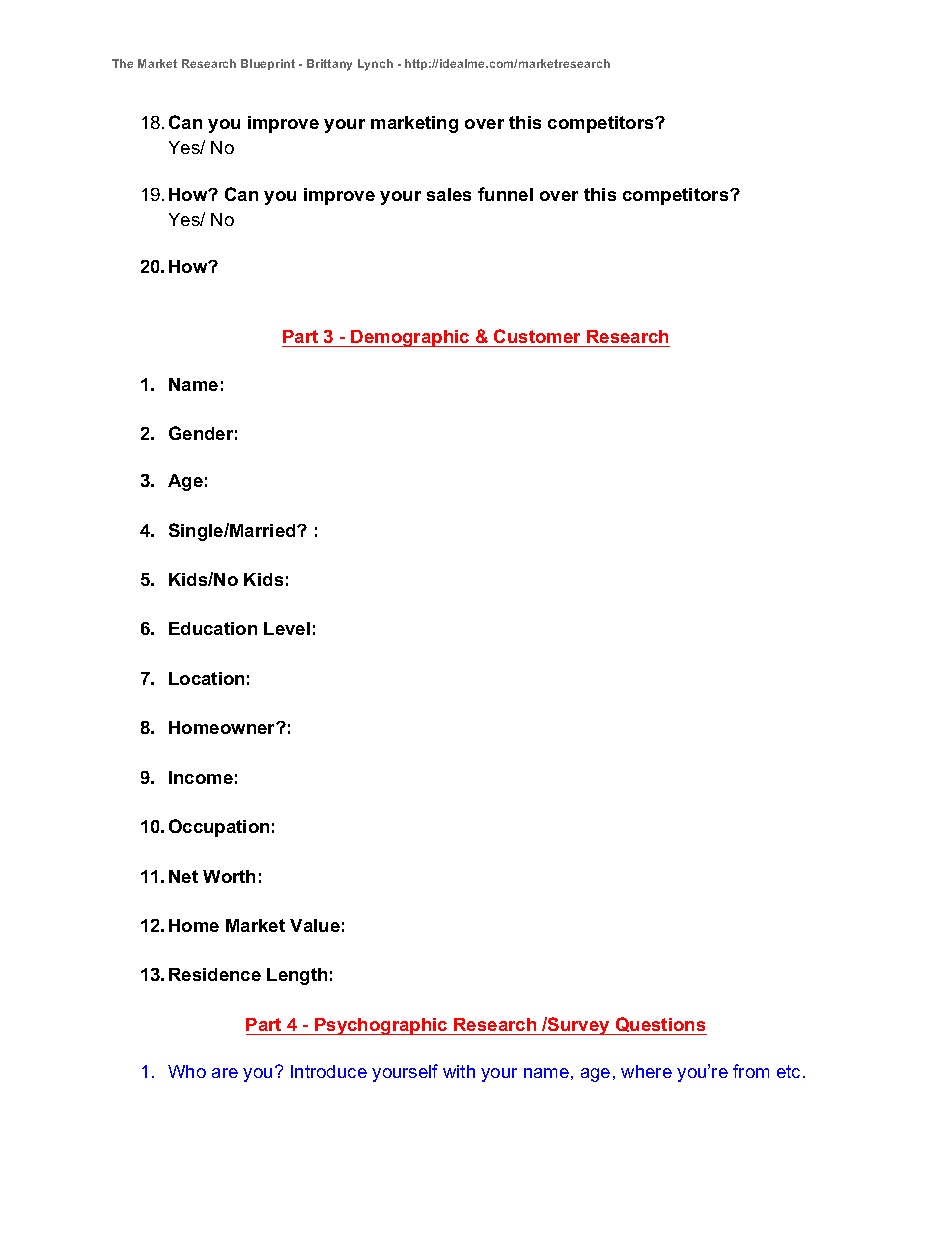  Describe the element at coordinates (206, 678) in the screenshot. I see `Location` at that location.
